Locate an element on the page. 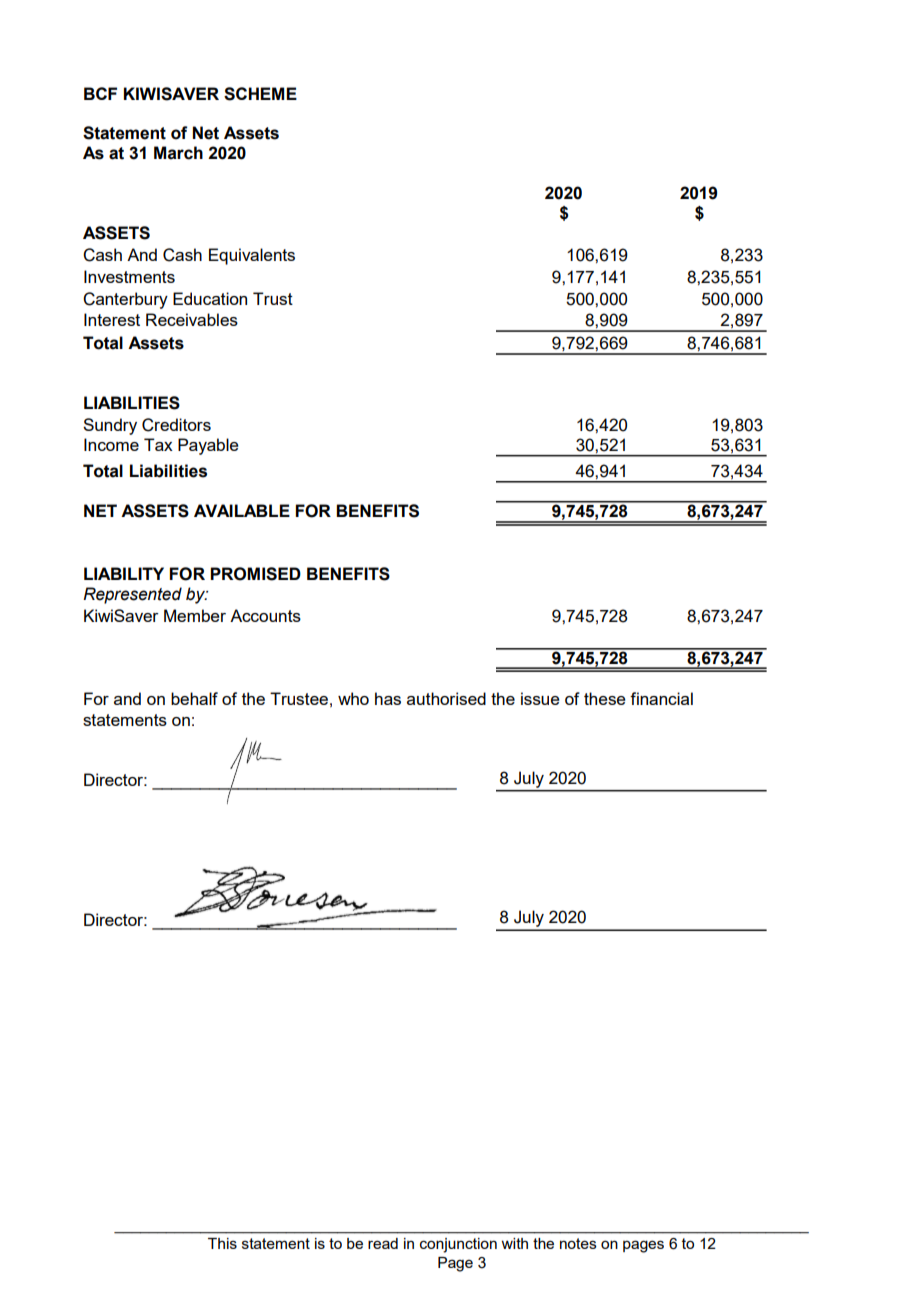 This image has width=924, height=1308. SCHEME is located at coordinates (260, 94).
